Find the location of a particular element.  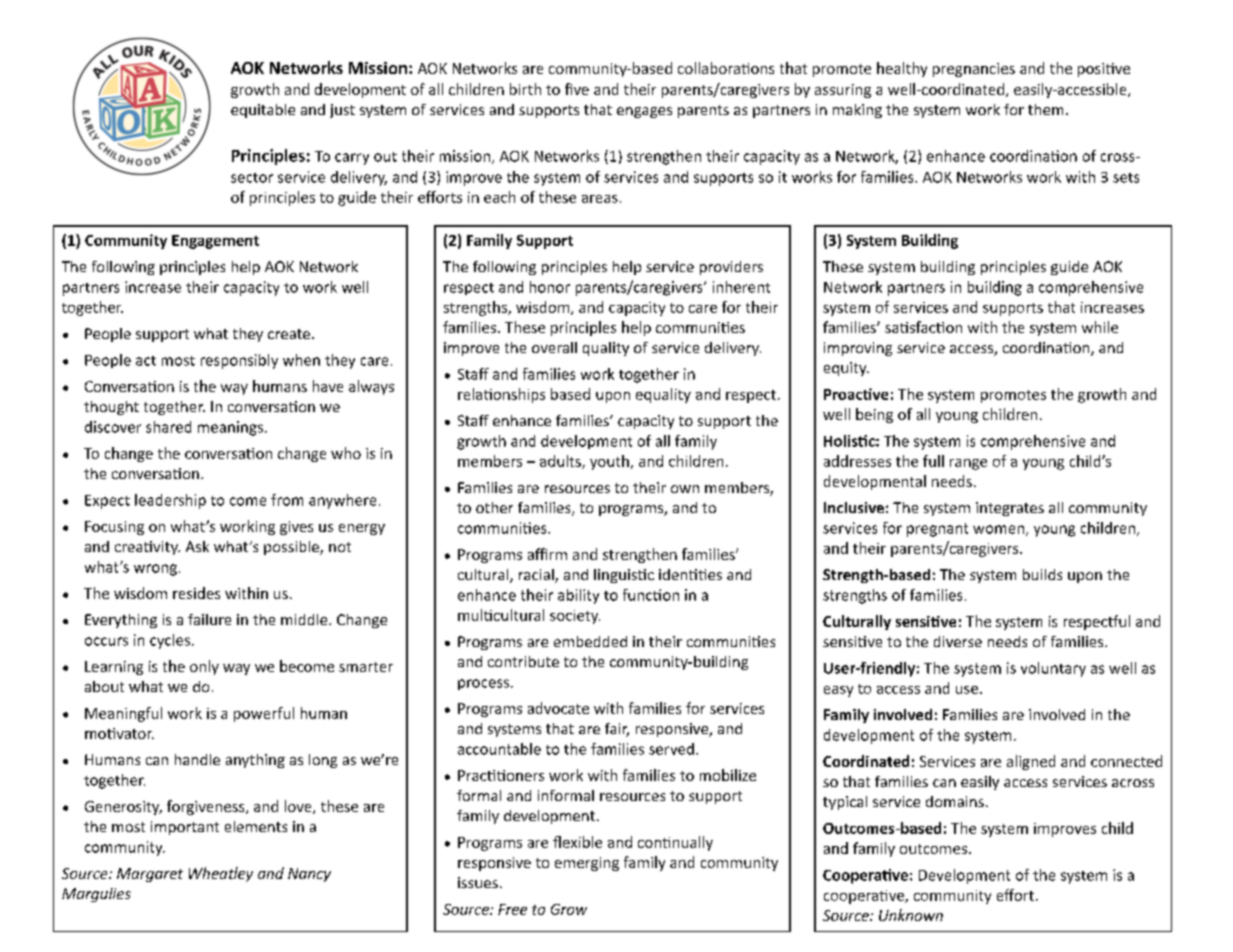

voluntary is located at coordinates (1053, 669).
